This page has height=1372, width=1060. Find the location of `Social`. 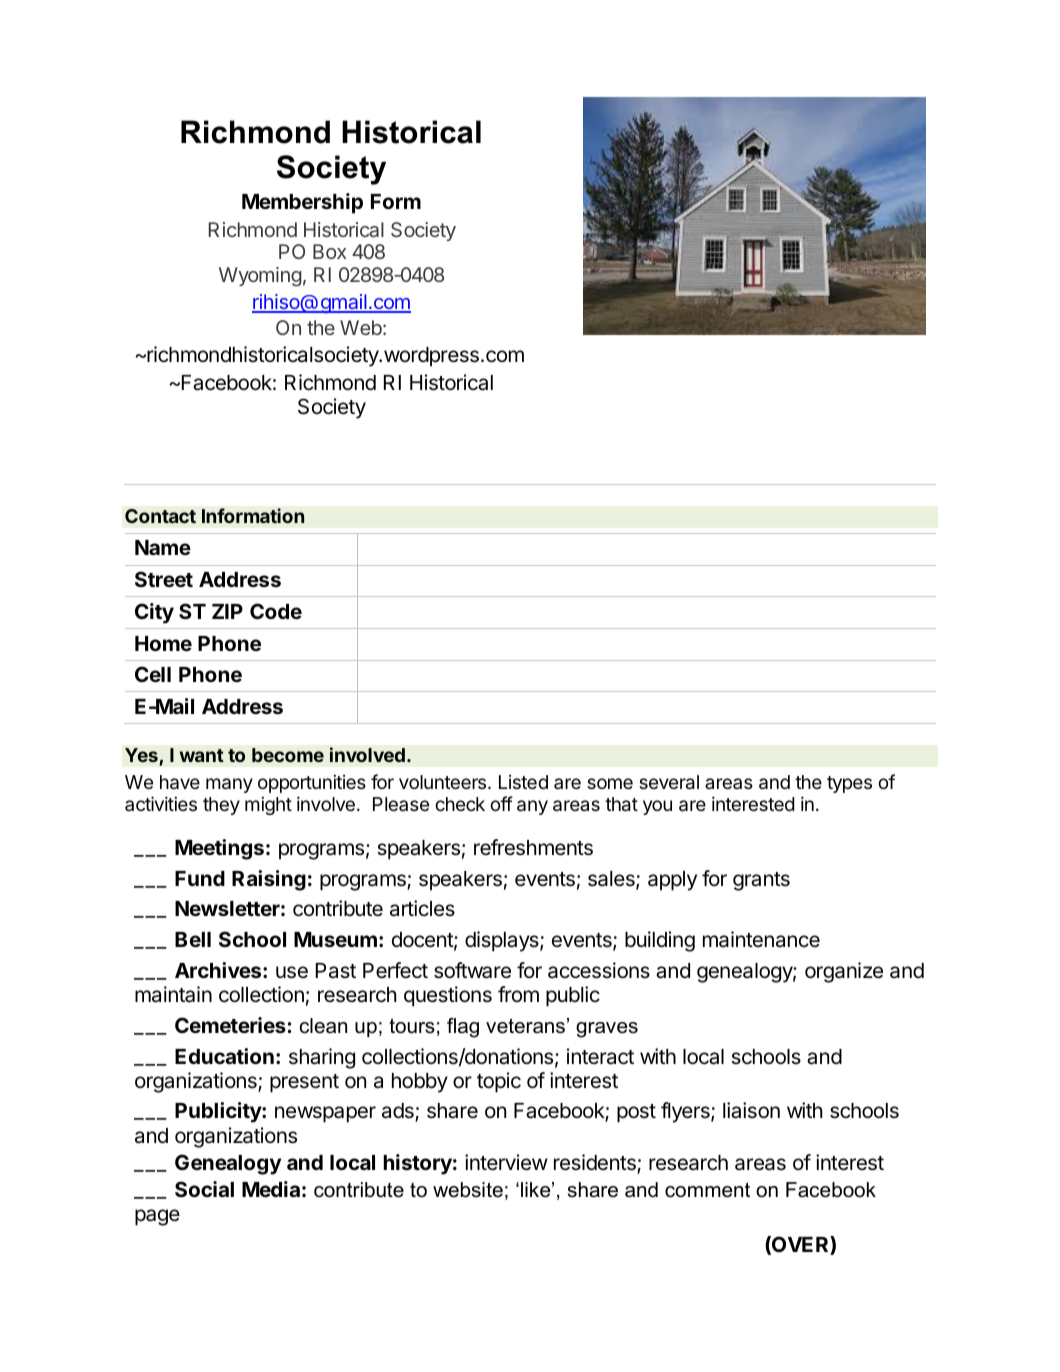

Social is located at coordinates (204, 1189).
